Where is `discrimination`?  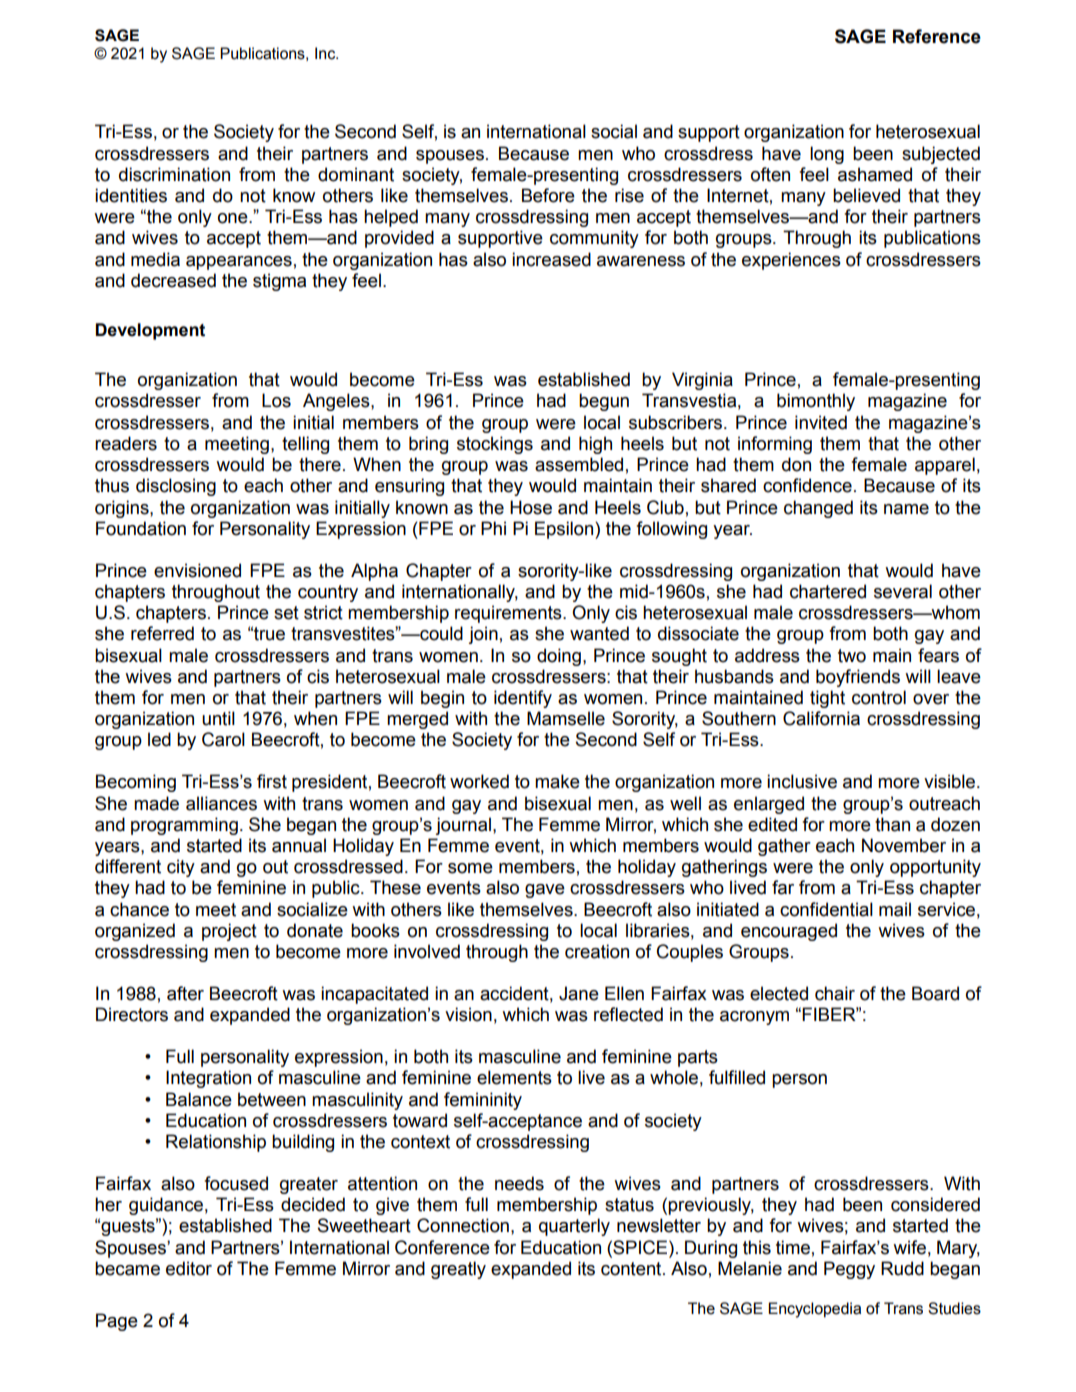
discrimination is located at coordinates (174, 174).
